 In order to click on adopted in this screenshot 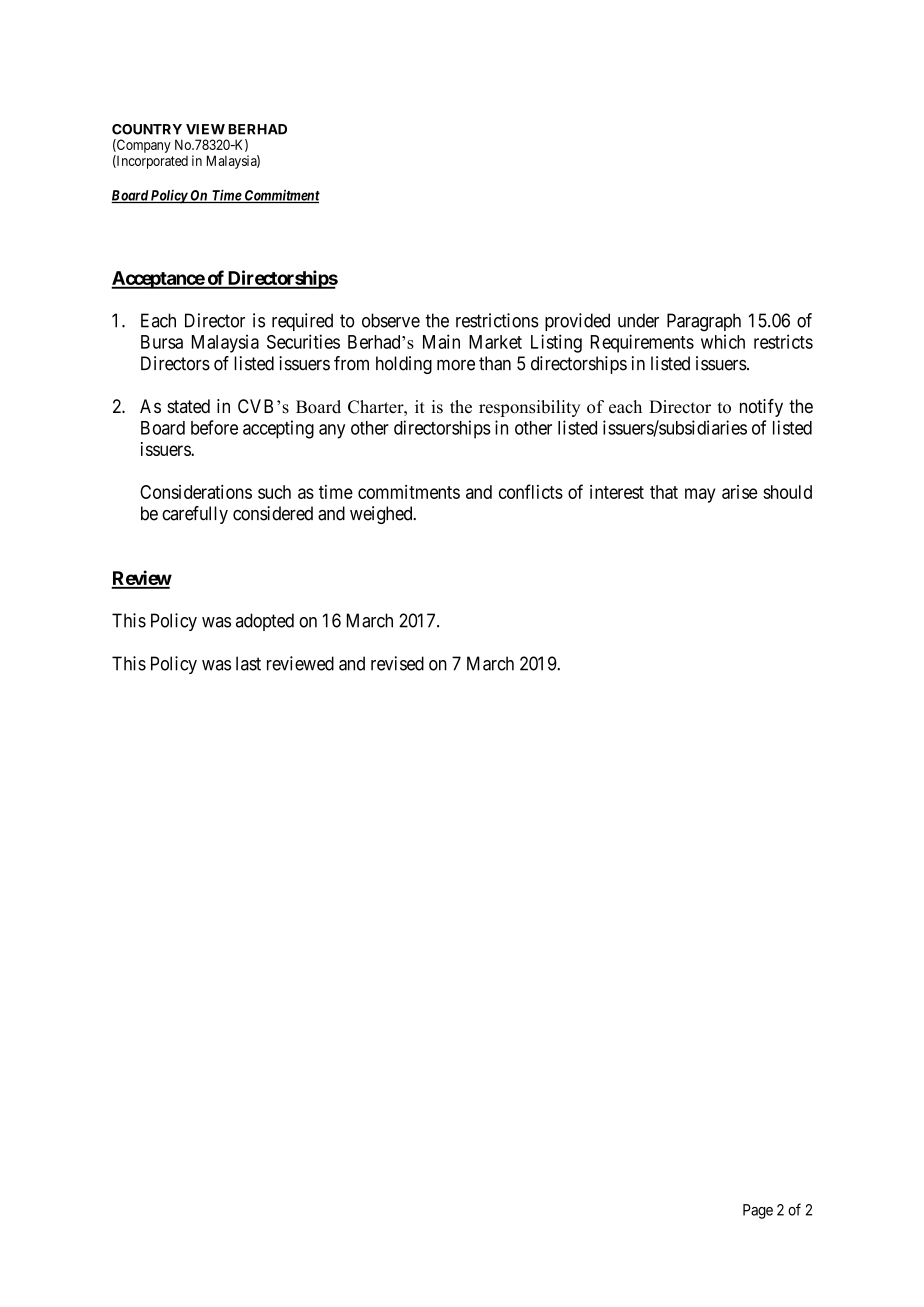, I will do `click(265, 622)`.
